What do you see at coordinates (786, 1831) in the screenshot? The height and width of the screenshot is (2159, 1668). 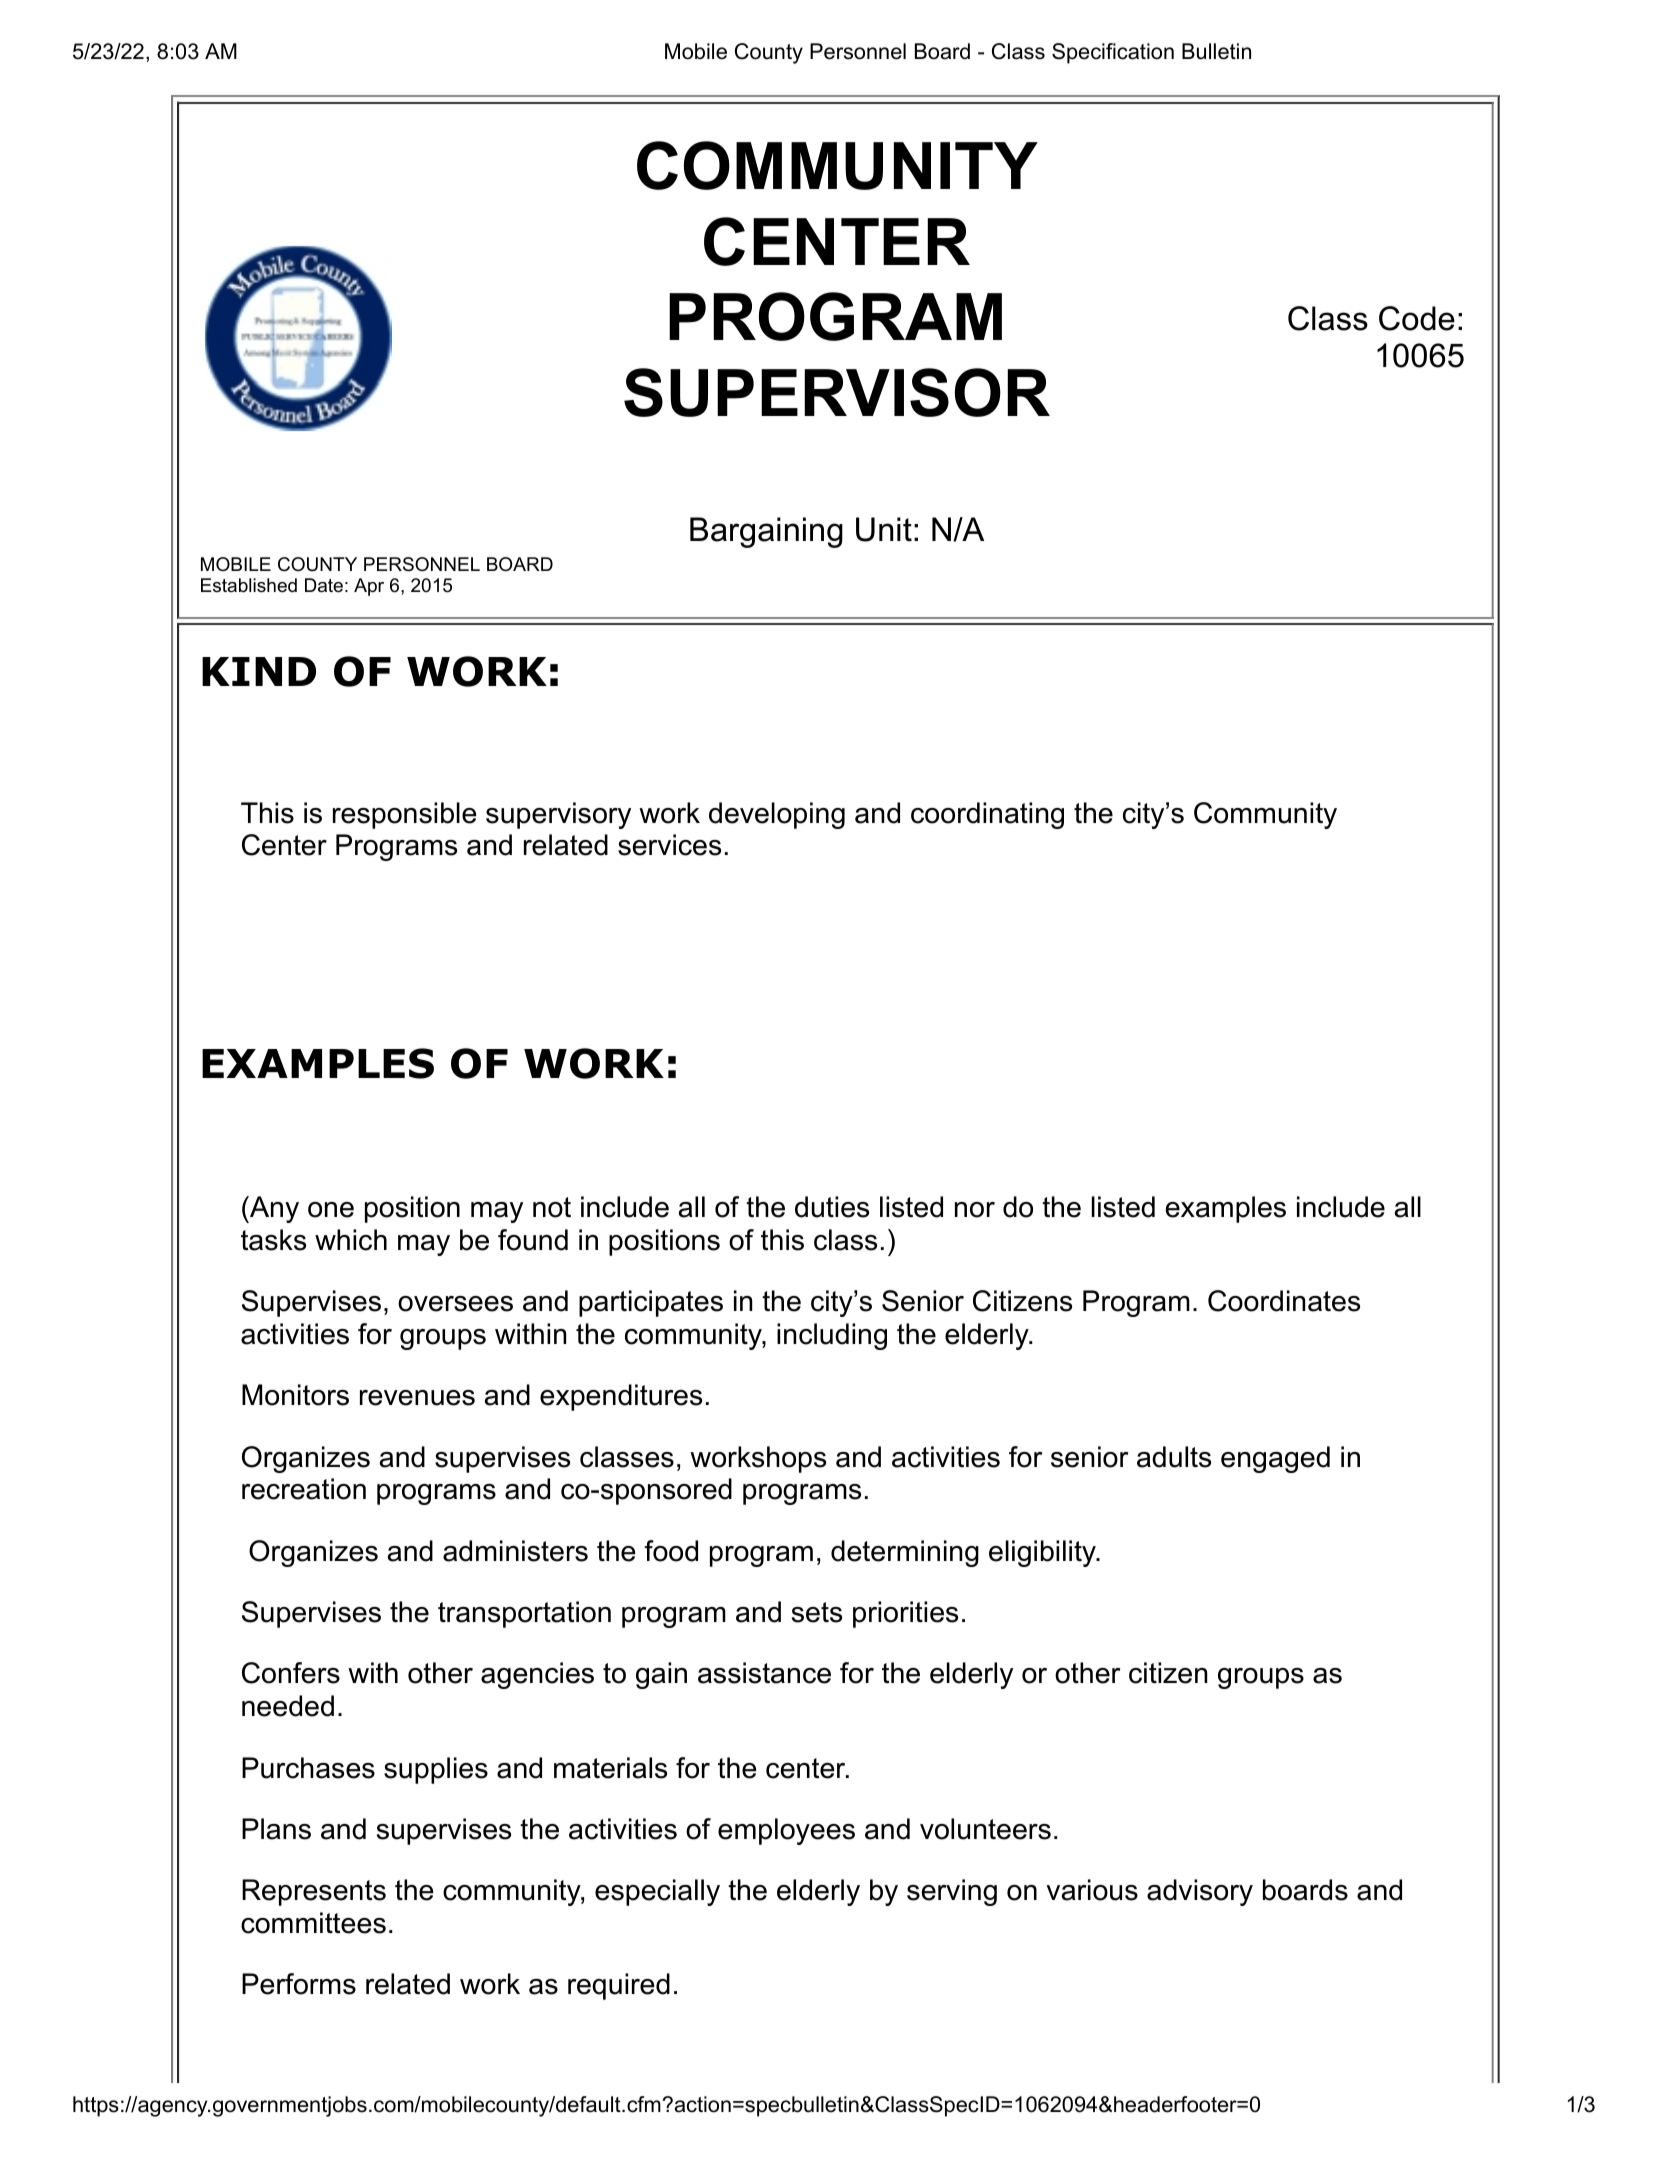 I see `employees` at bounding box center [786, 1831].
